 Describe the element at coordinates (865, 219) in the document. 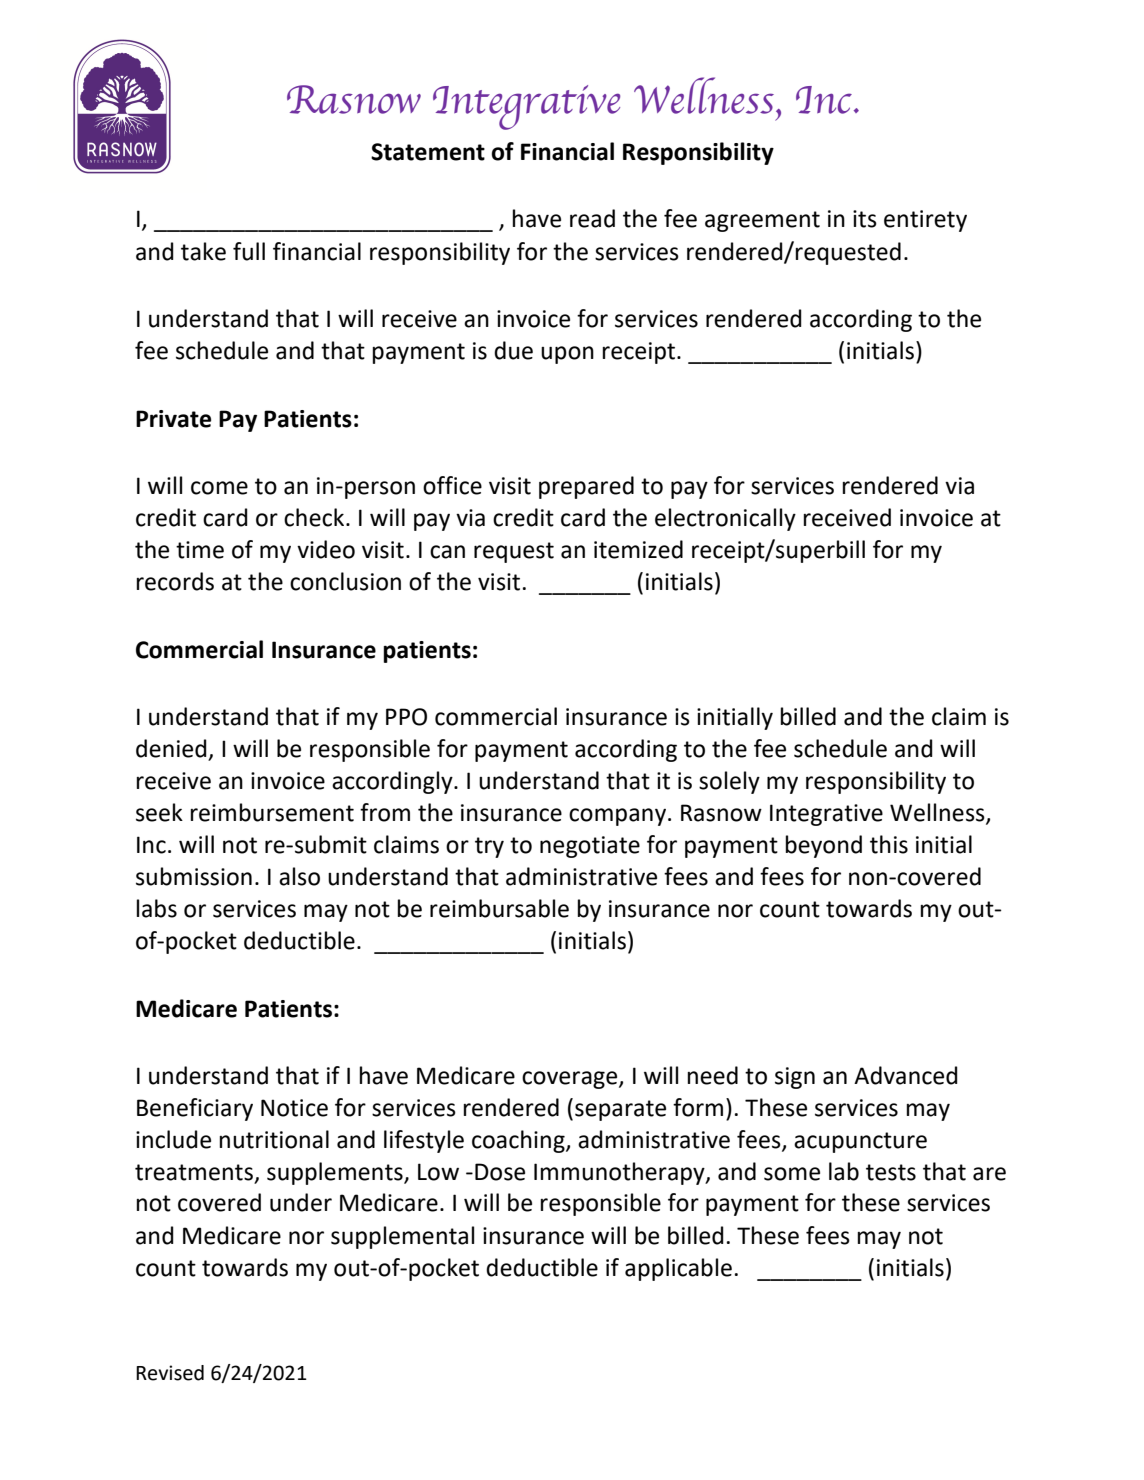

I see `its` at that location.
